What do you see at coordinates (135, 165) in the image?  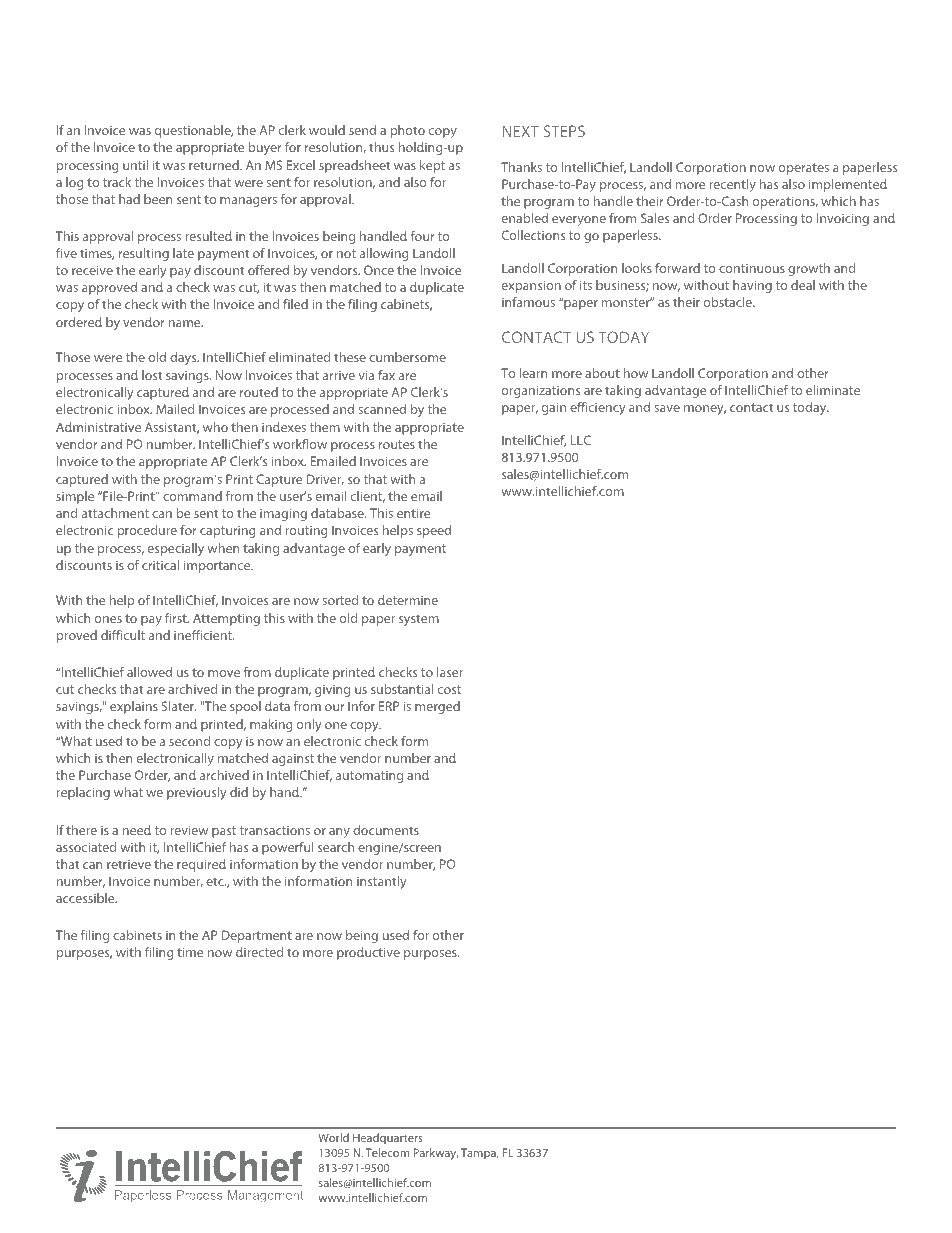 I see `until` at bounding box center [135, 165].
